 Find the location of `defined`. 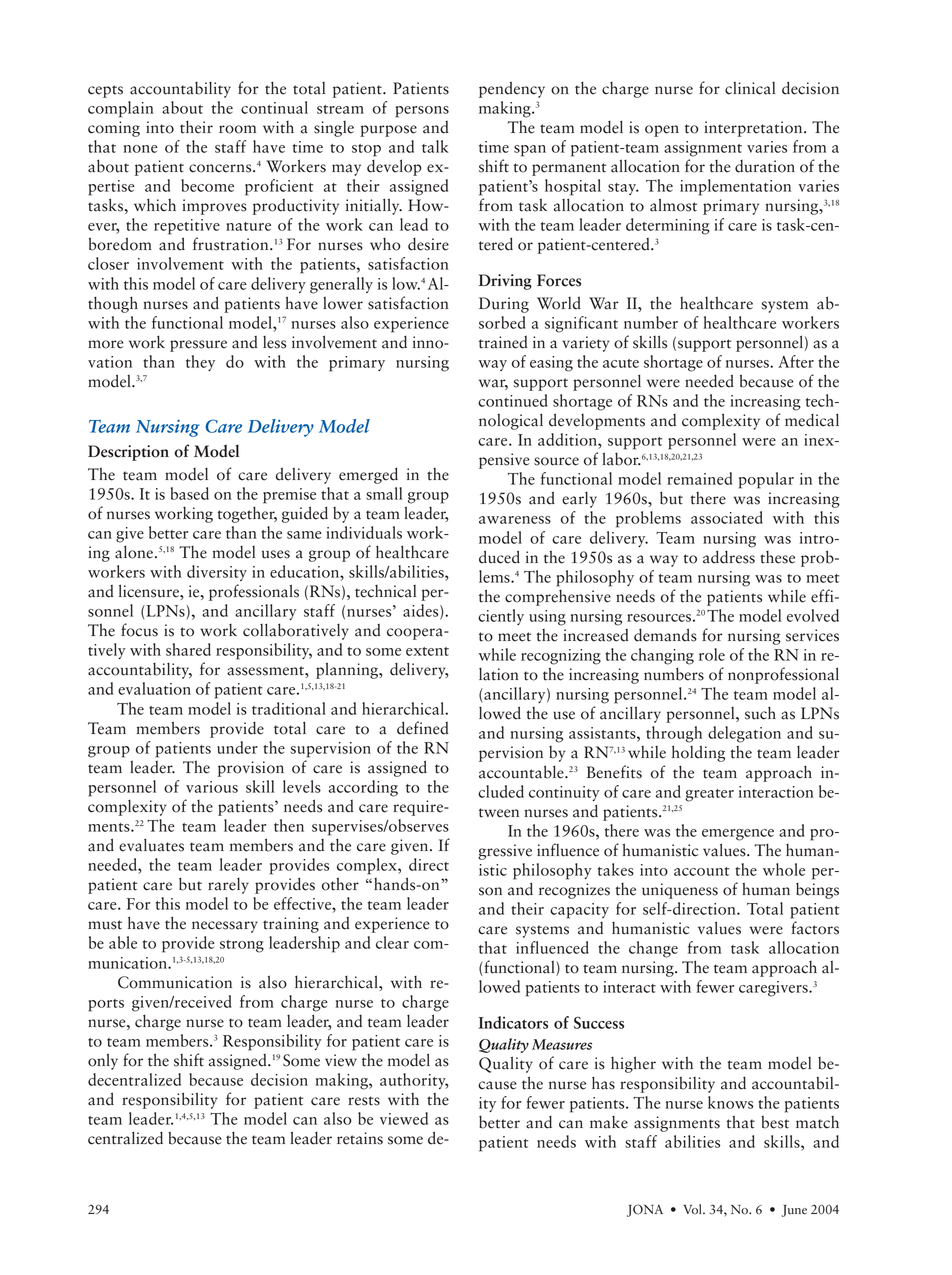

defined is located at coordinates (423, 728).
